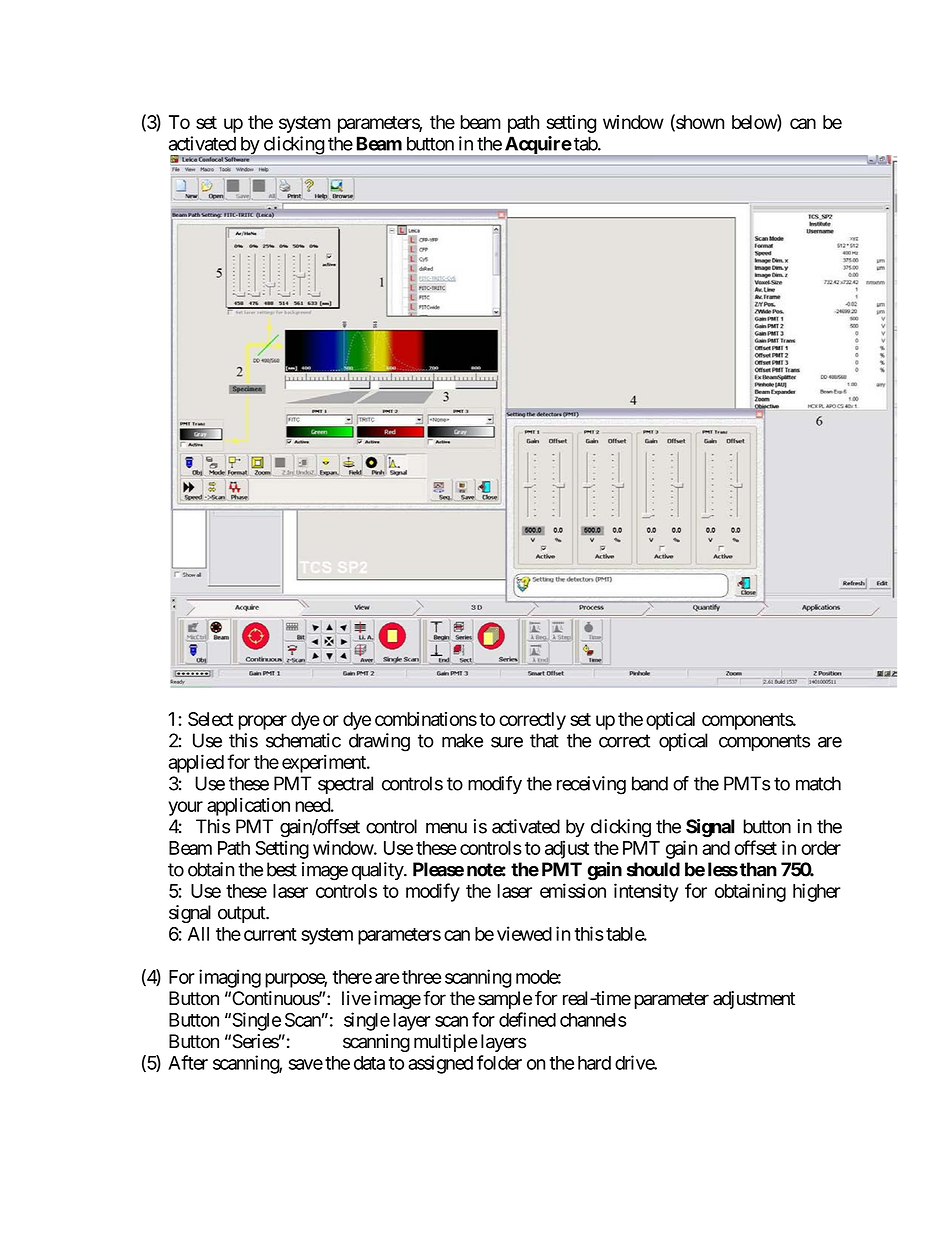 The width and height of the image is (952, 1233). I want to click on higher, so click(817, 892).
